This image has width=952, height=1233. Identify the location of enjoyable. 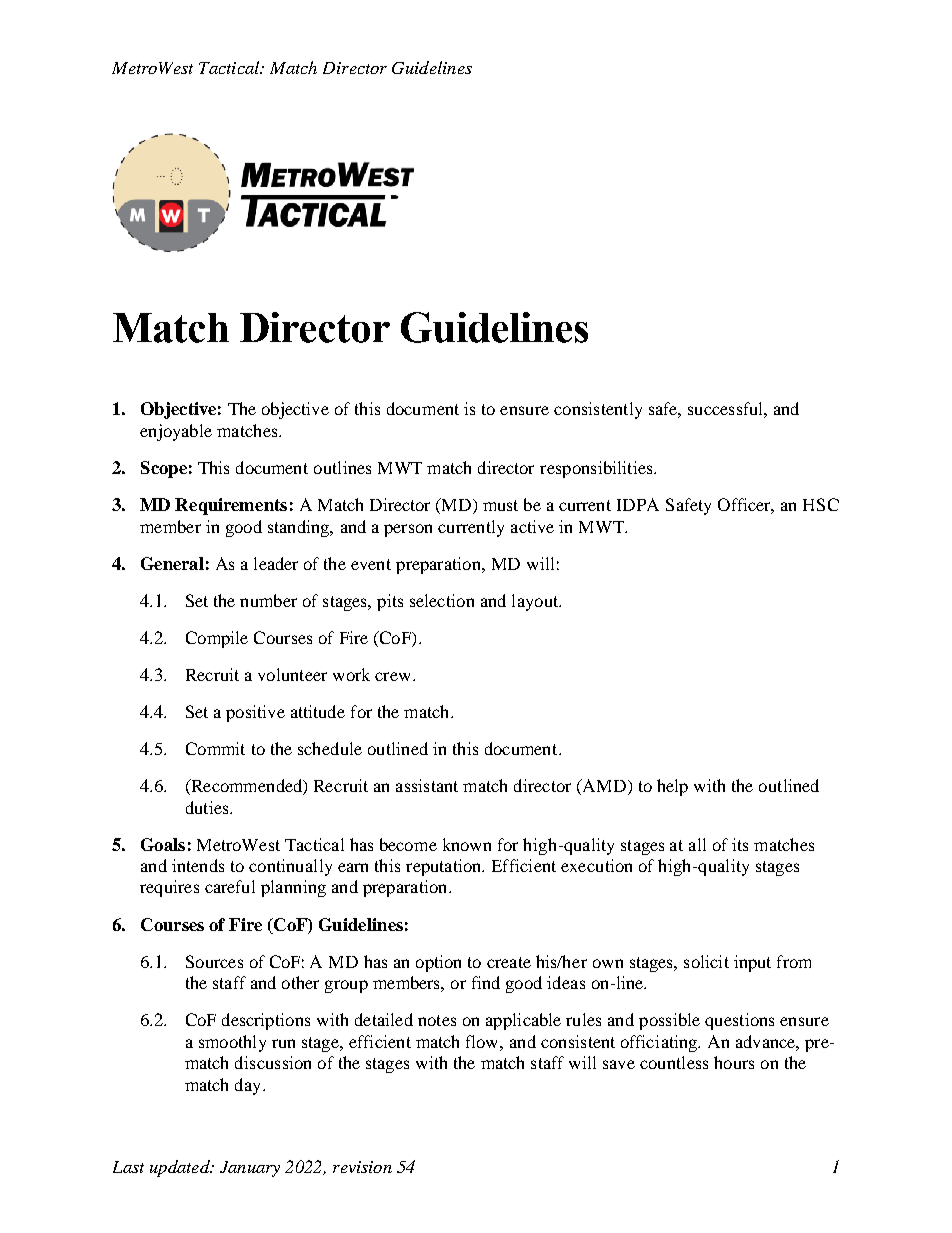
(176, 432).
